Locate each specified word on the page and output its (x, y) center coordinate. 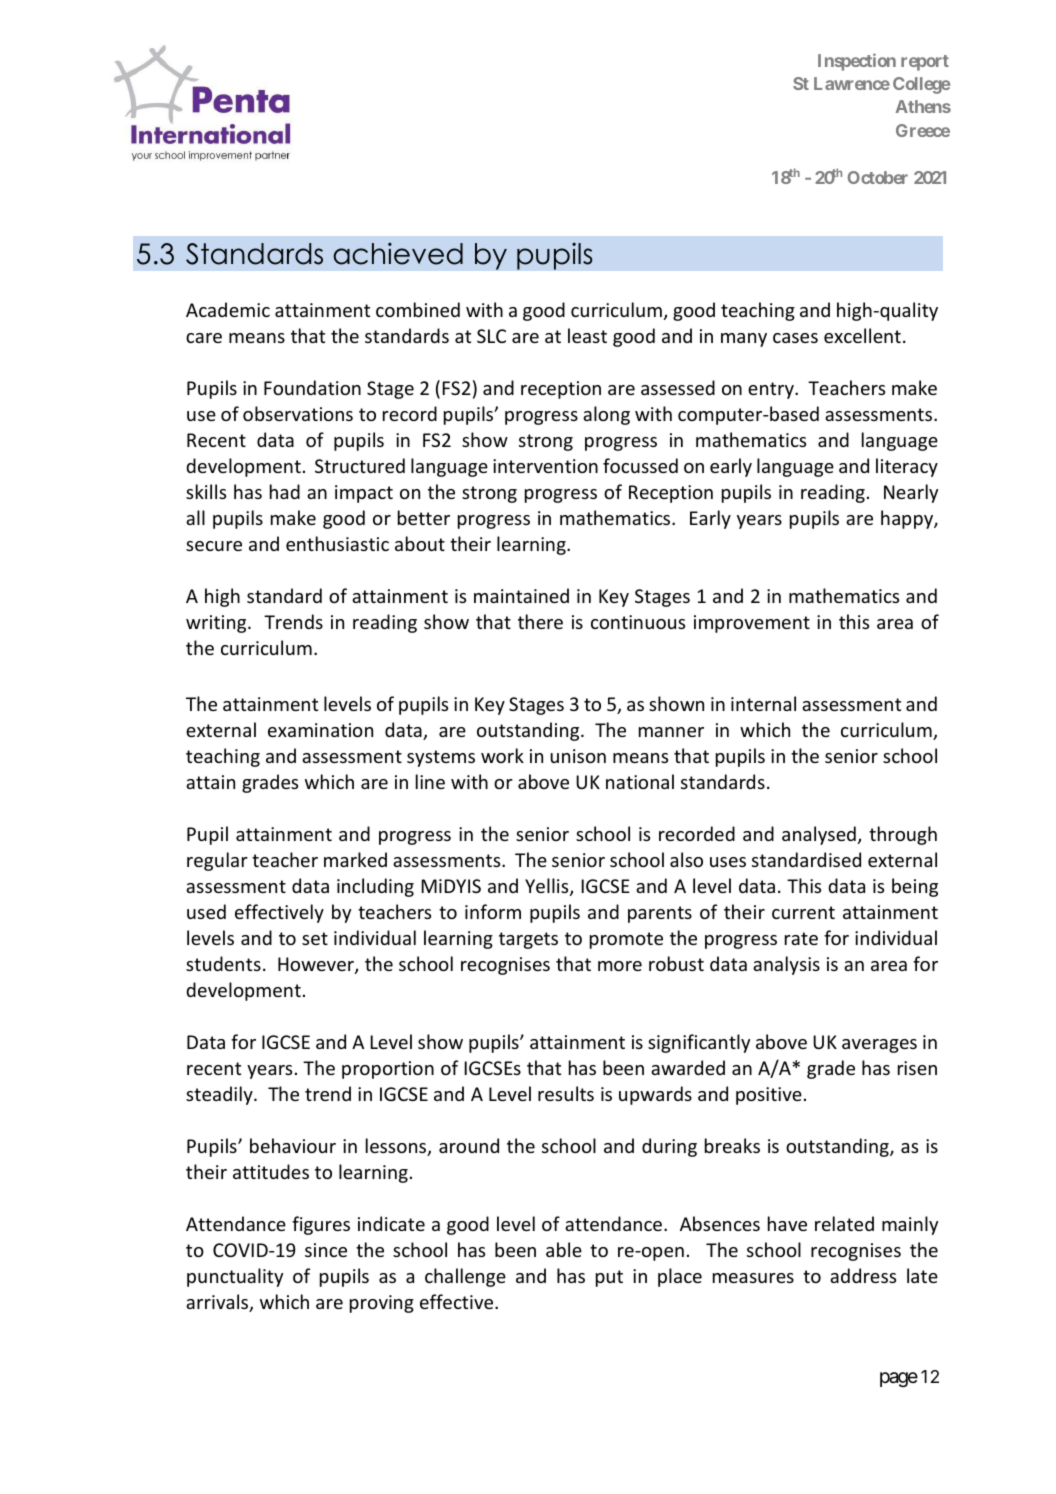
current (803, 912)
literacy (907, 467)
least (587, 335)
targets (528, 940)
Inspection (857, 62)
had (285, 491)
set (315, 938)
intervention (545, 466)
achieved (398, 254)
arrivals (218, 1303)
